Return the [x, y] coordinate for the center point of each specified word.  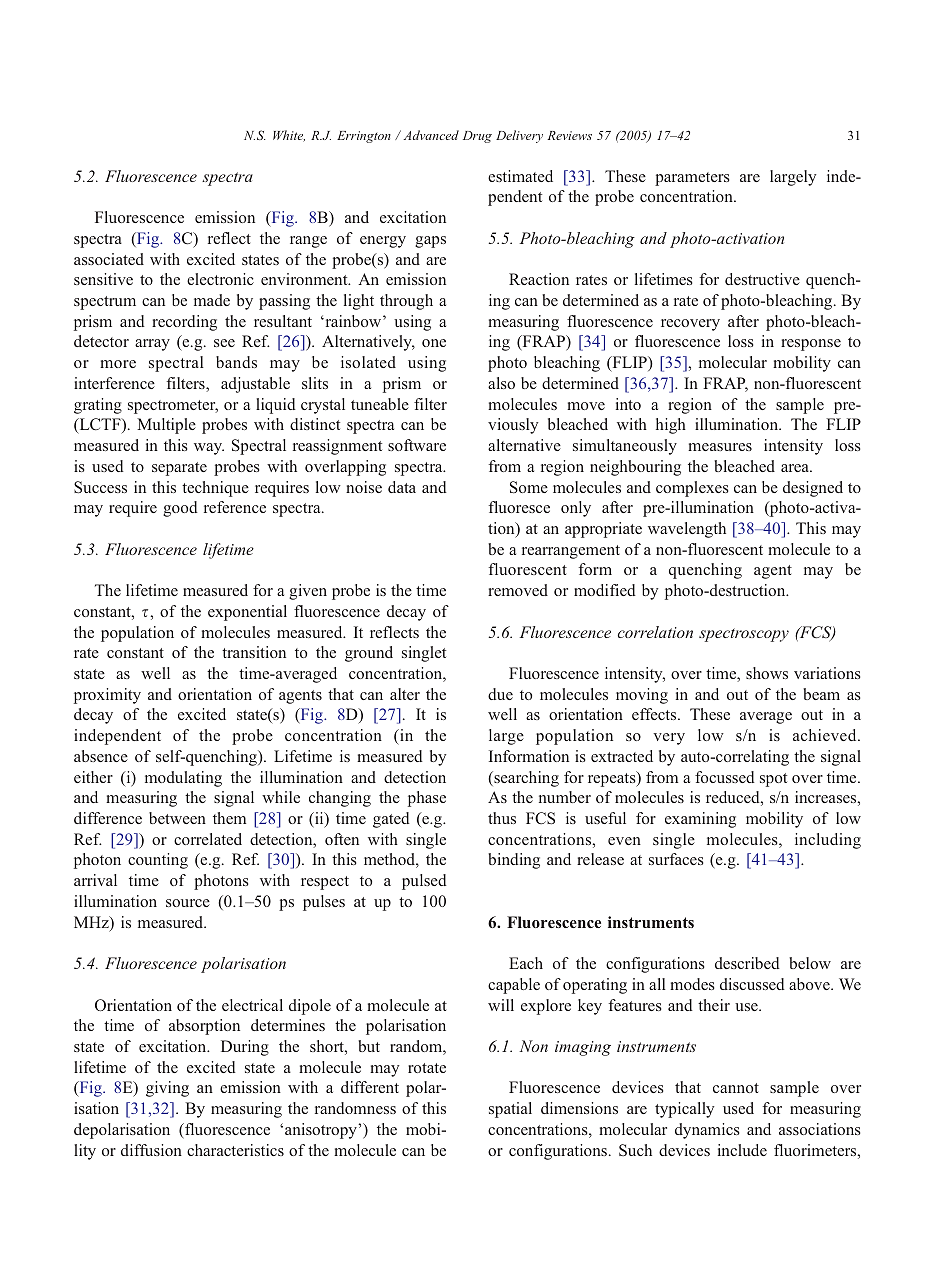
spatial [510, 1110]
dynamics [707, 1131]
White [289, 136]
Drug [477, 137]
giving [167, 1089]
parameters [692, 179]
